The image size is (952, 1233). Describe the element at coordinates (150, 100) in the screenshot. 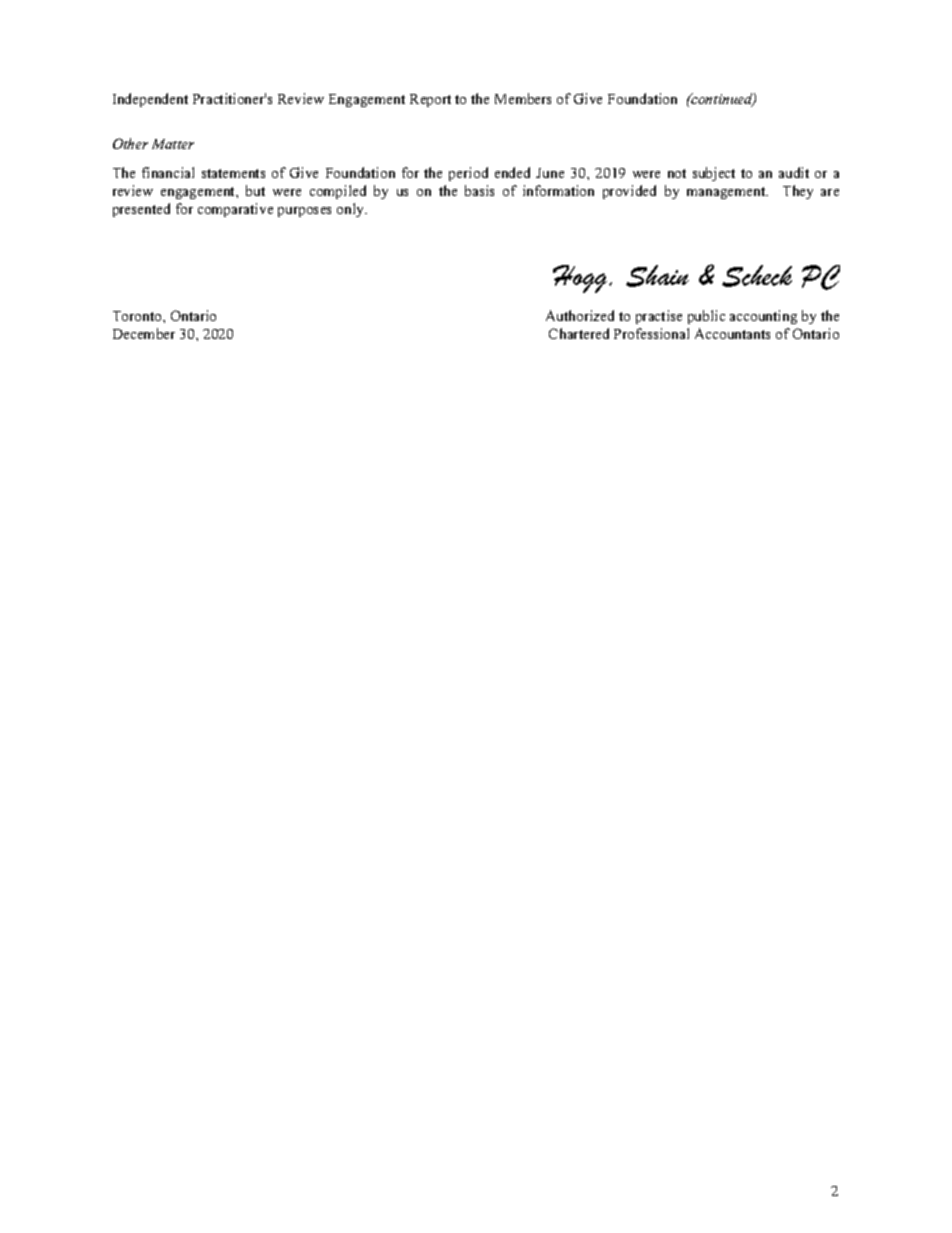

I see `Independent` at that location.
